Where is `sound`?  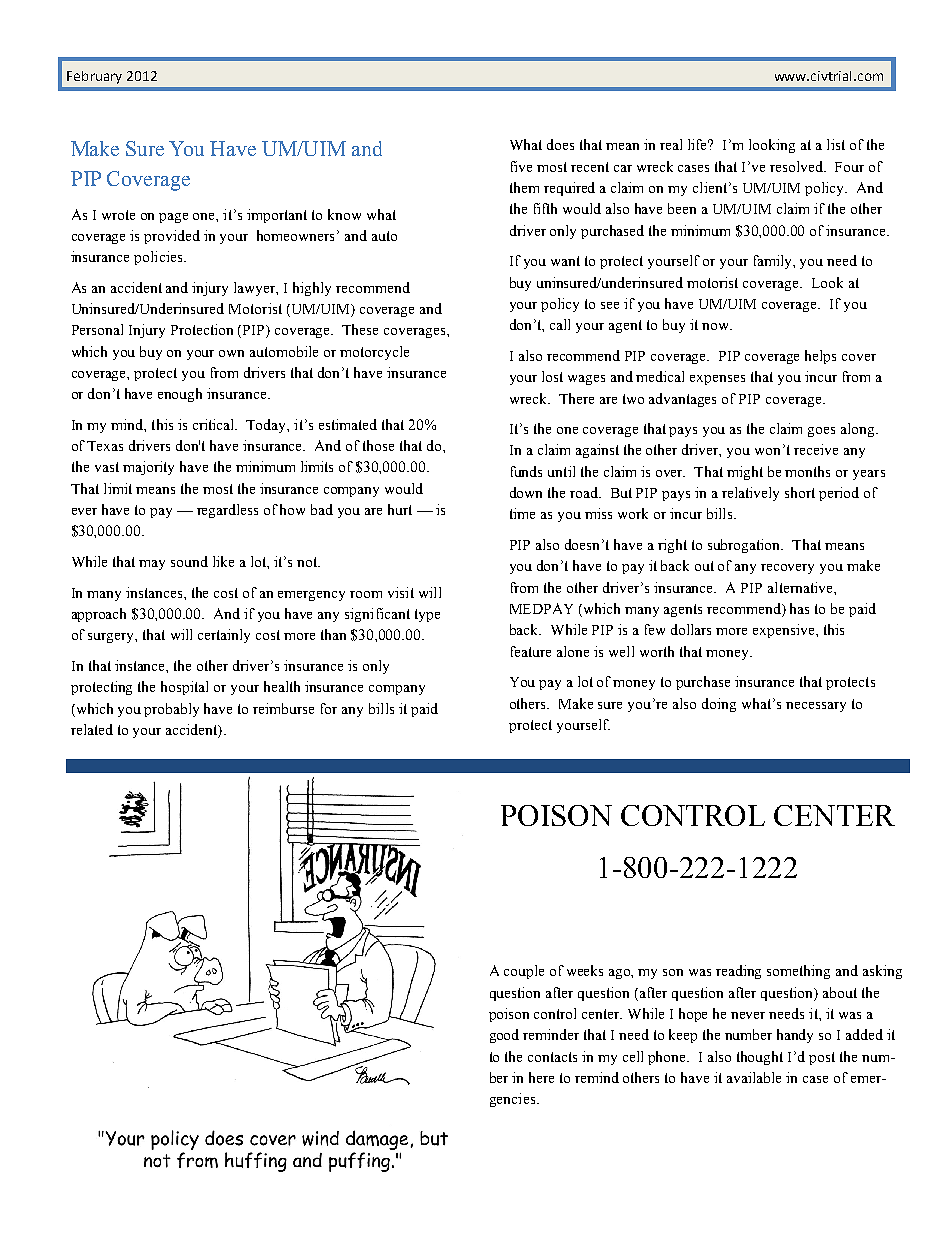
sound is located at coordinates (189, 561).
